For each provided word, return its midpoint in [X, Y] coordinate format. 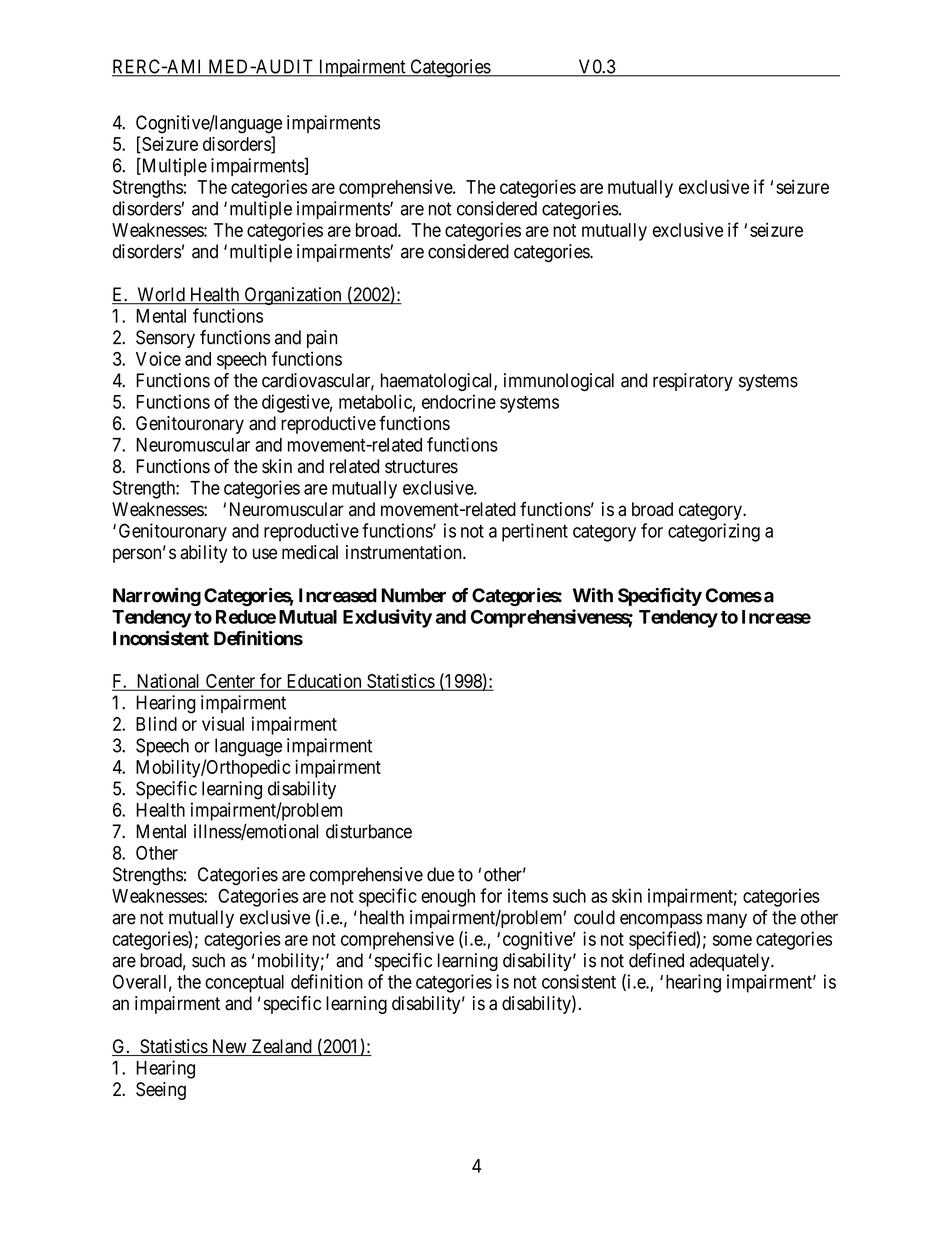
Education [324, 682]
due [440, 874]
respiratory [693, 382]
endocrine [459, 401]
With [593, 595]
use [265, 554]
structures [421, 467]
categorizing [714, 532]
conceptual [244, 984]
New [229, 1047]
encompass [661, 920]
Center [230, 682]
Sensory [165, 339]
